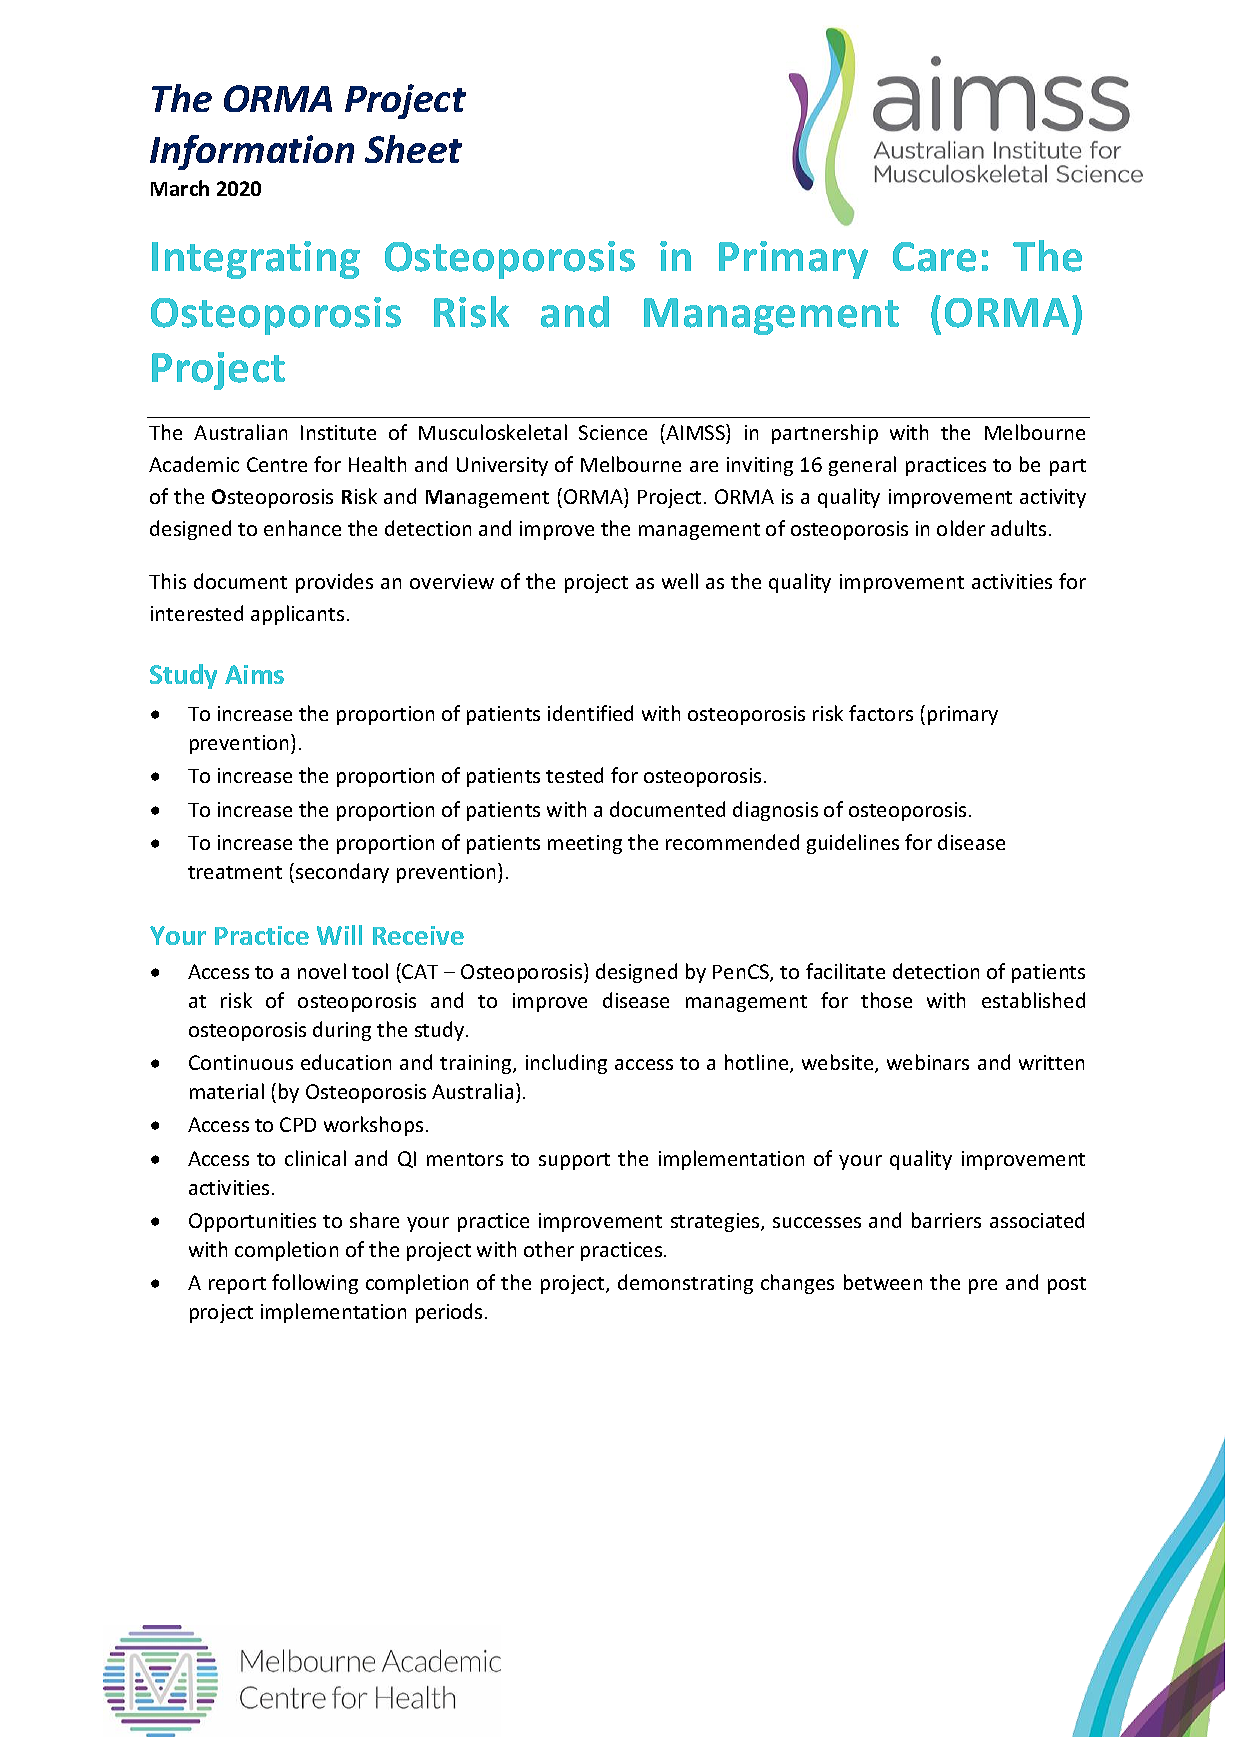  Describe the element at coordinates (297, 615) in the document. I see `applicants` at that location.
